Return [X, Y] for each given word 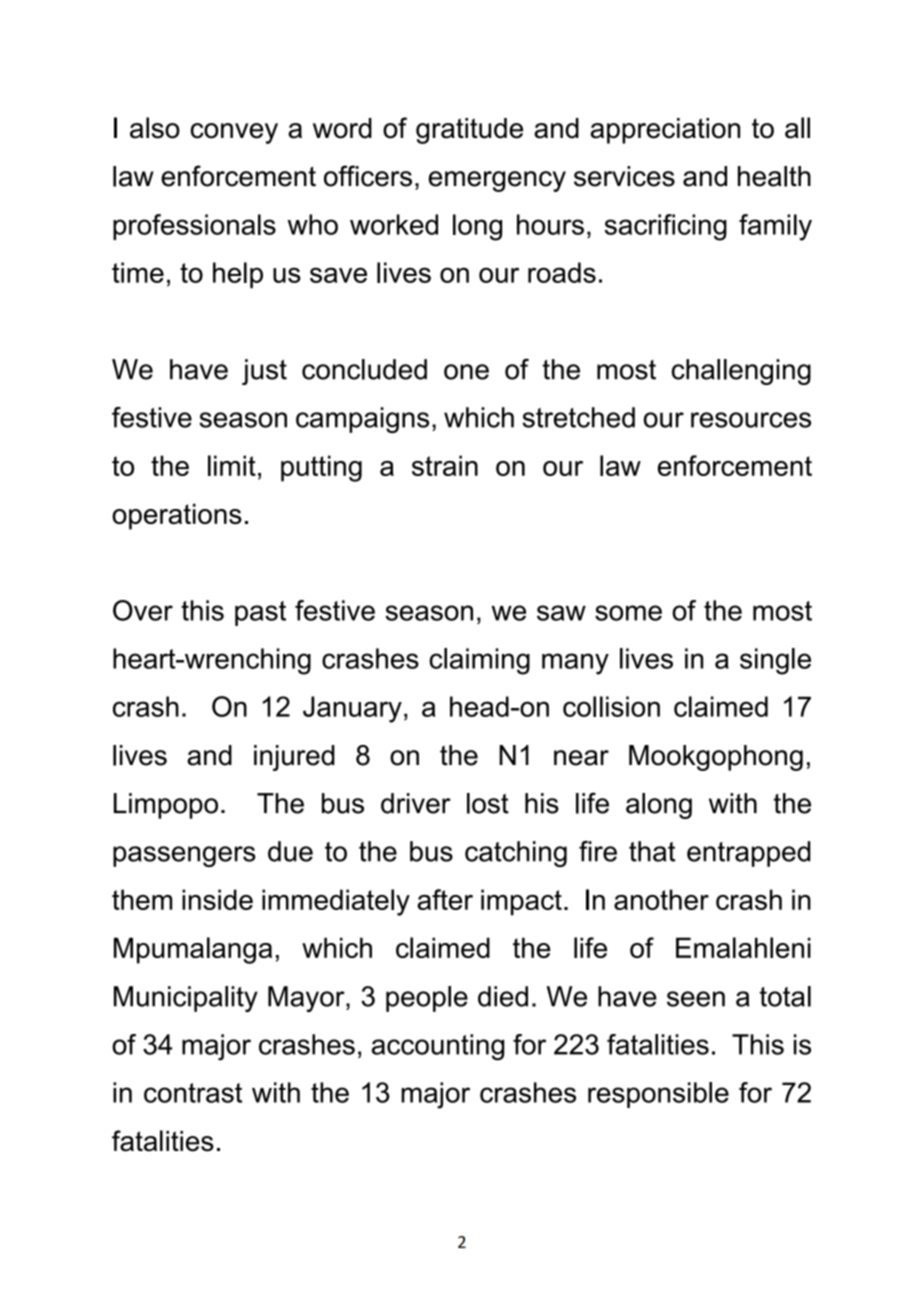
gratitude [469, 131]
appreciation [665, 131]
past [260, 613]
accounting [438, 1047]
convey [234, 133]
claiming [479, 661]
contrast [193, 1093]
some [628, 613]
